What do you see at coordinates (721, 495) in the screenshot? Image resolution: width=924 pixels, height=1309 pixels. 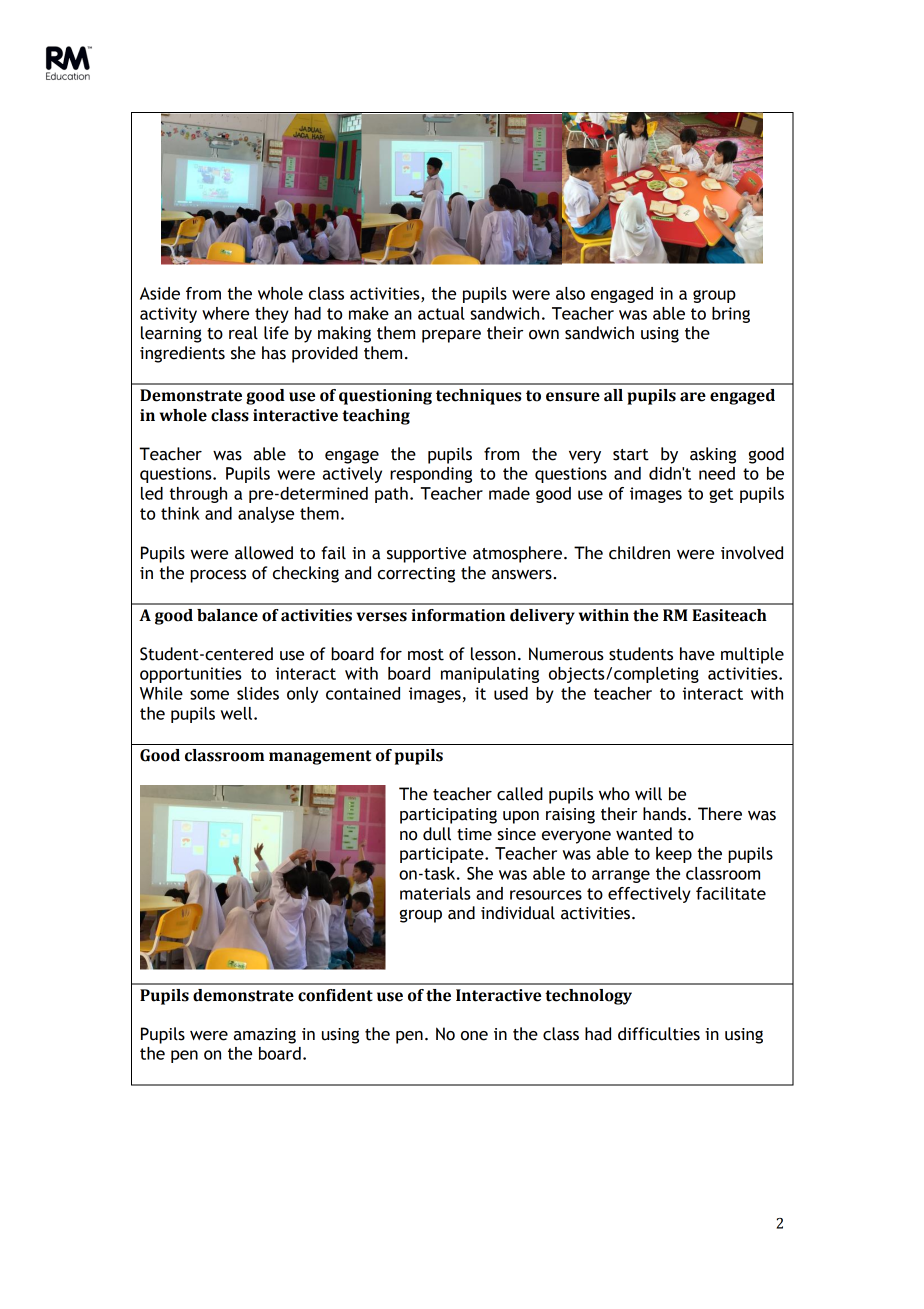 I see `get` at bounding box center [721, 495].
